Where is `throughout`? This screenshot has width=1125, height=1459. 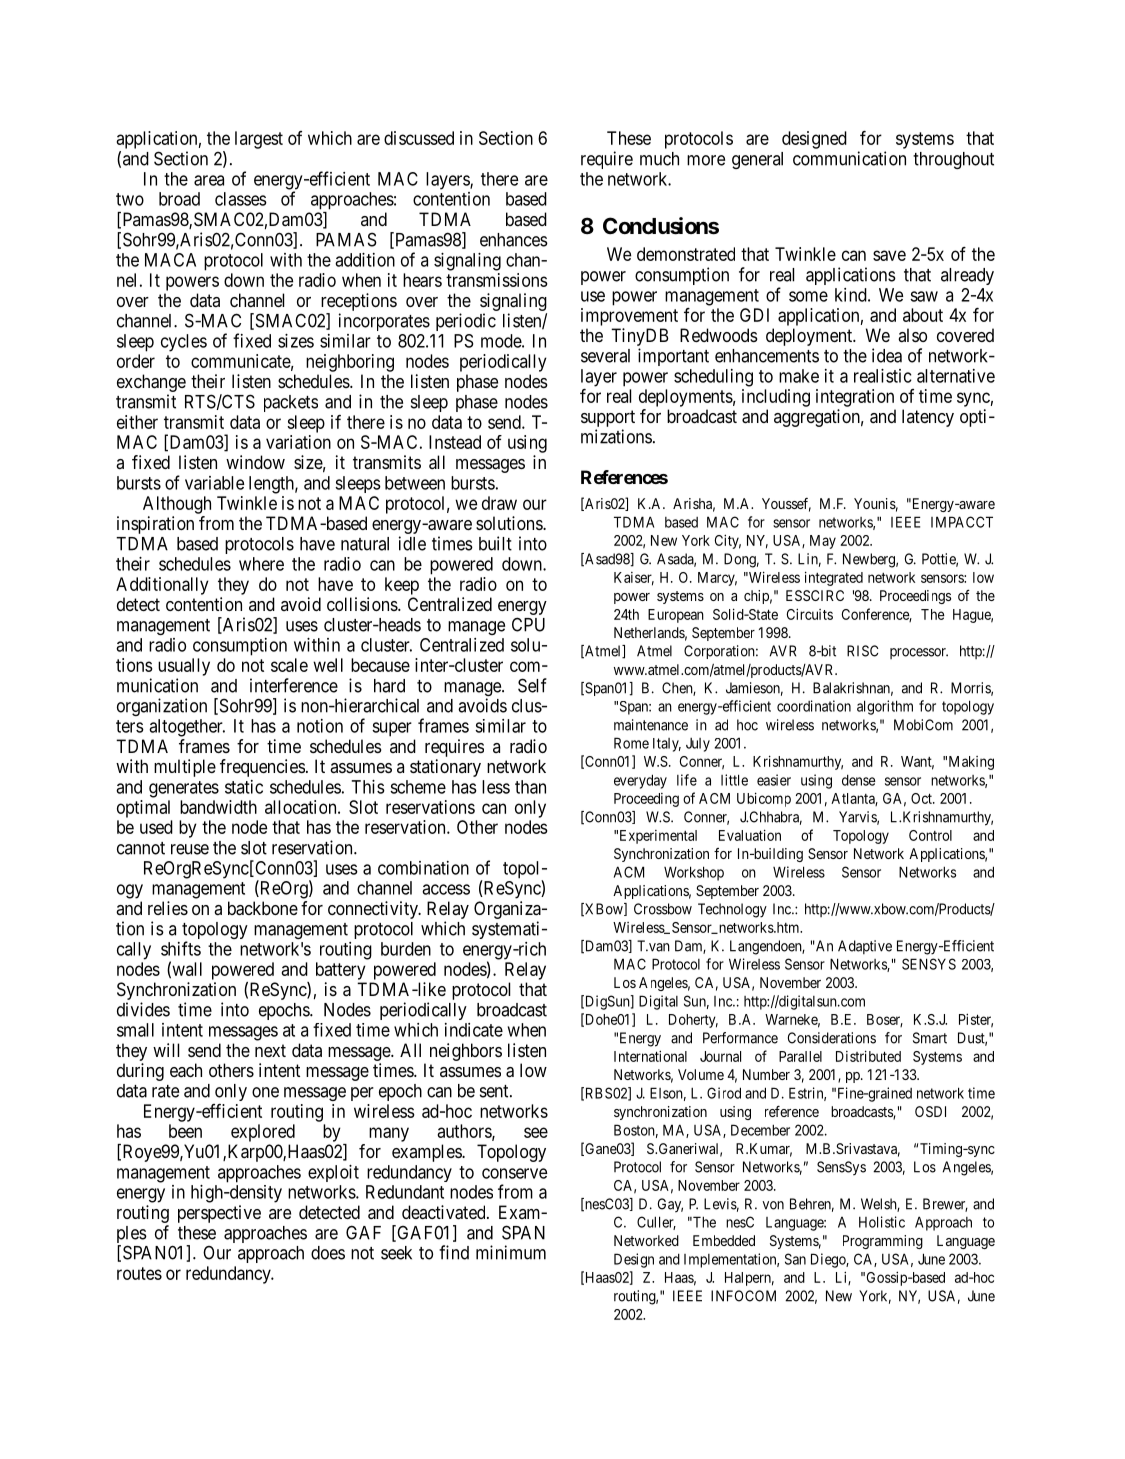
throughout is located at coordinates (953, 160).
